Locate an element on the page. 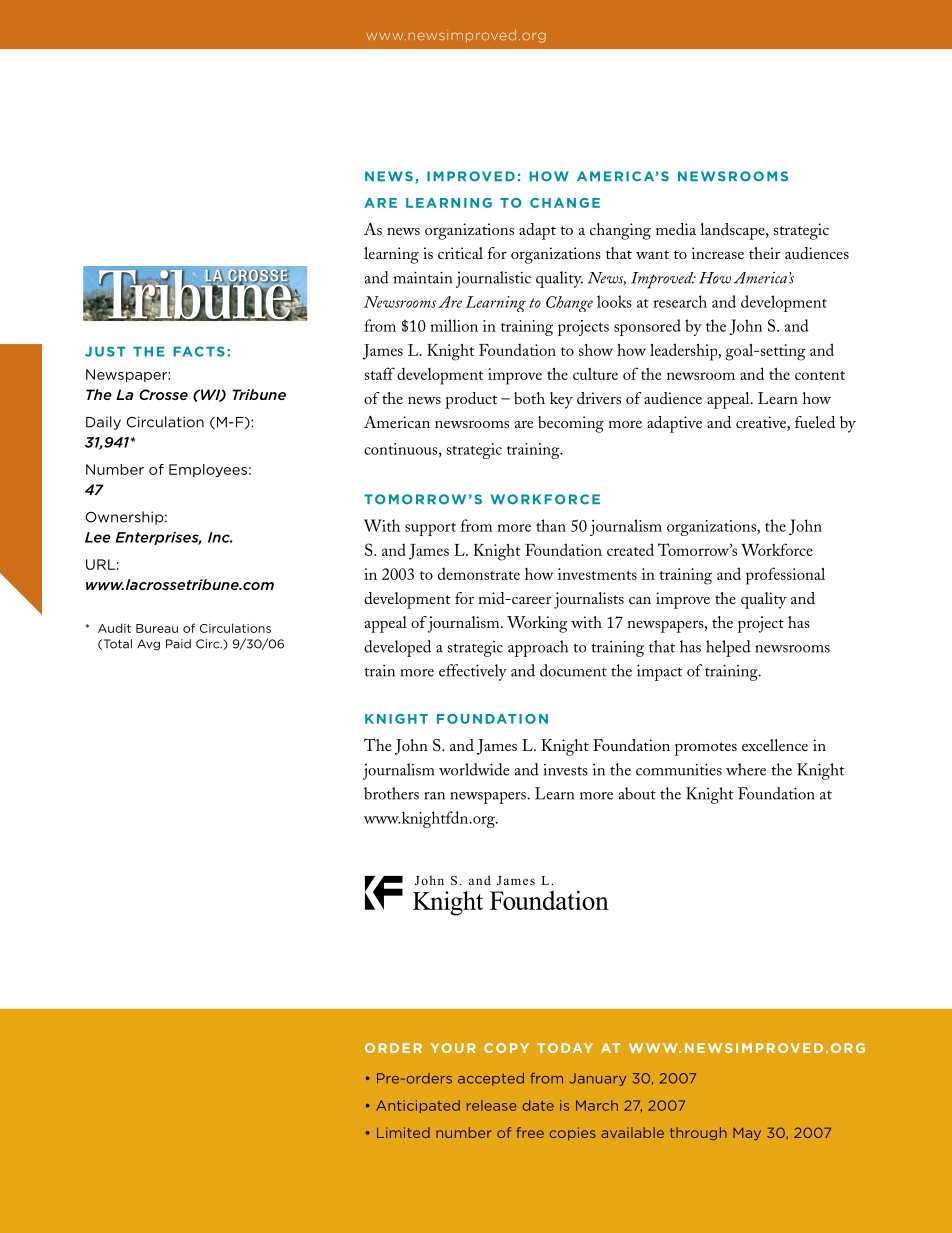 This document has height=1233, width=952. critical is located at coordinates (460, 253).
